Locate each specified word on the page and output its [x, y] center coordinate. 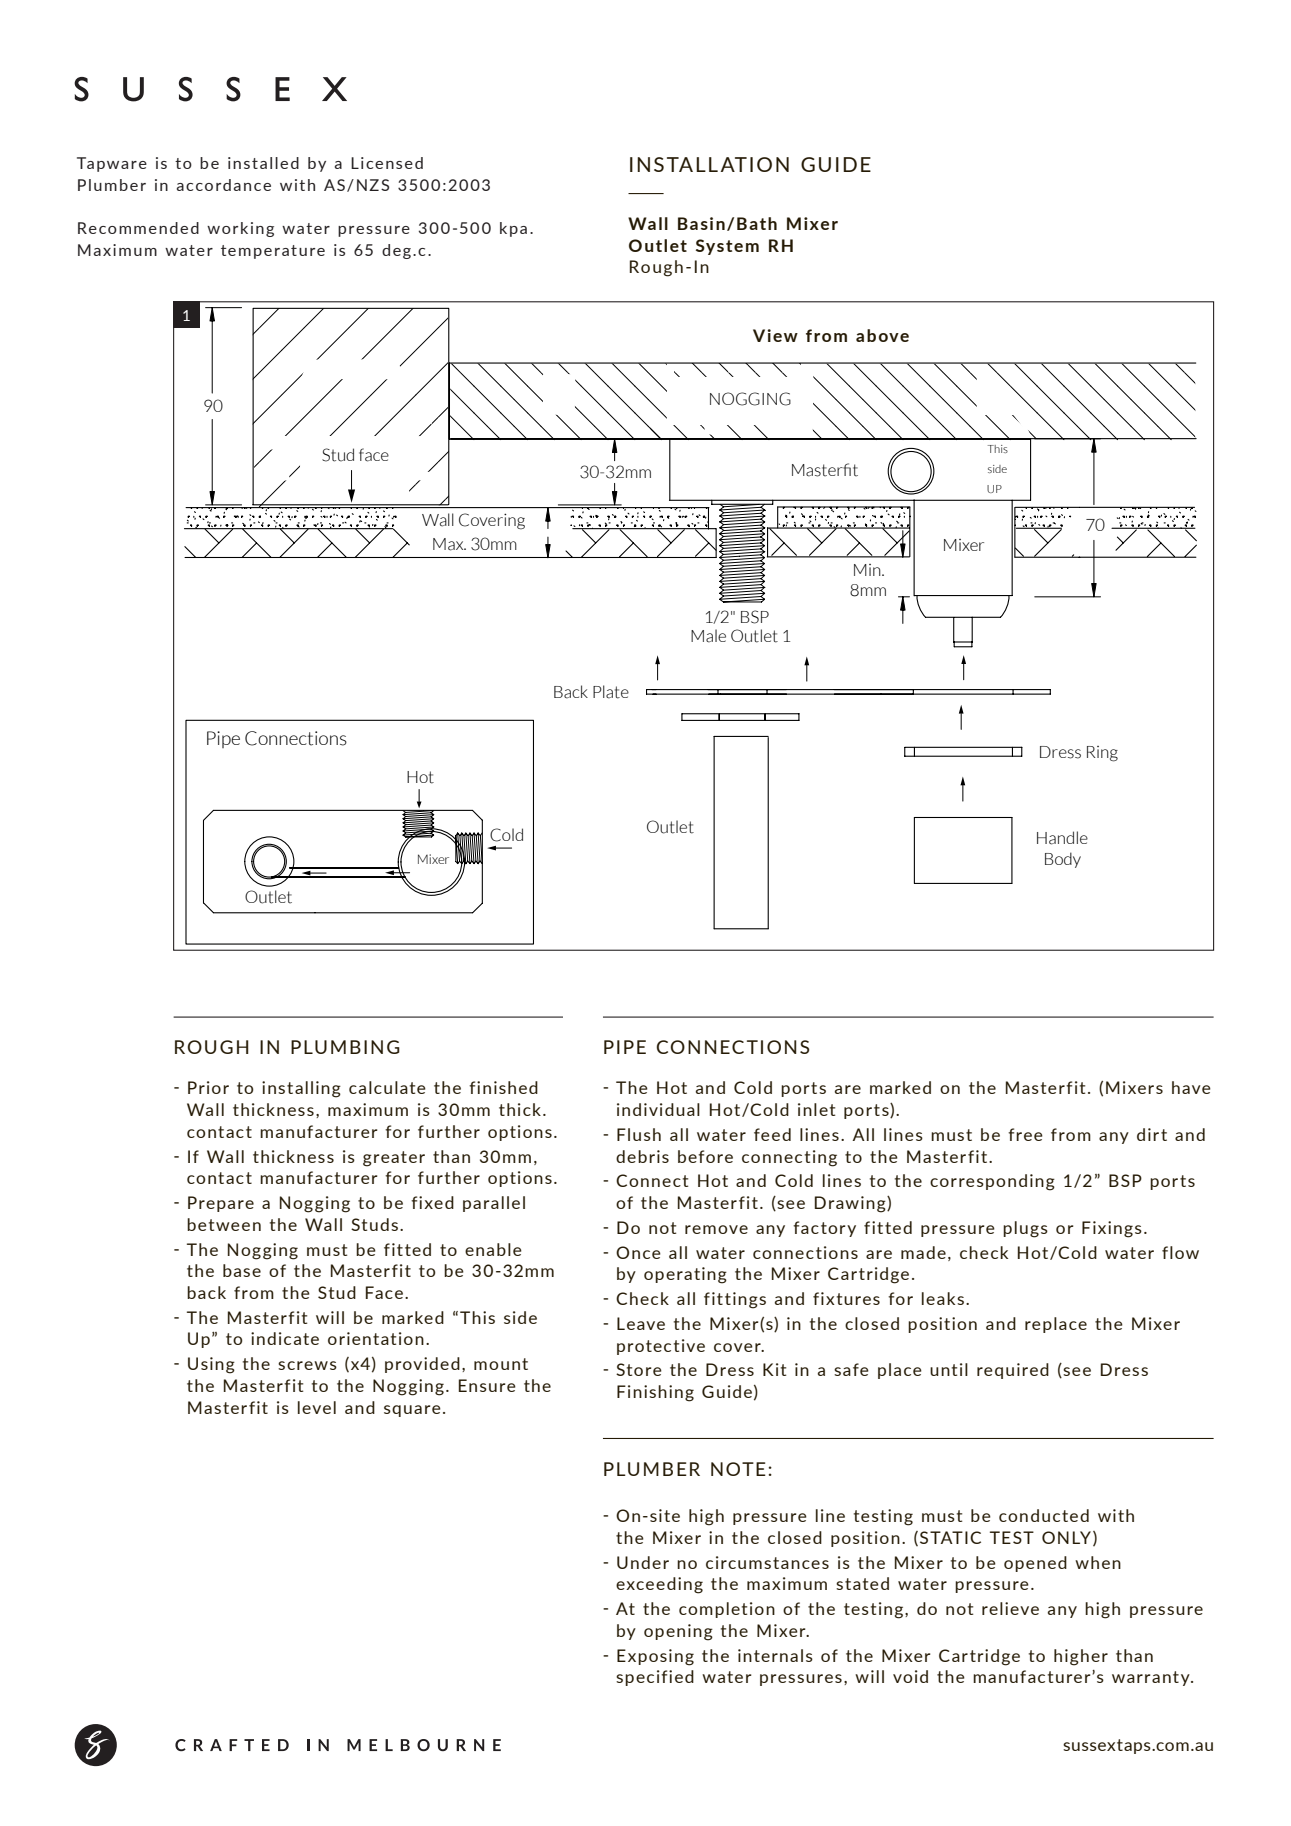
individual [658, 1109]
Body [1063, 860]
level [317, 1407]
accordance [224, 185]
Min [868, 570]
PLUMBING [345, 1047]
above [882, 335]
